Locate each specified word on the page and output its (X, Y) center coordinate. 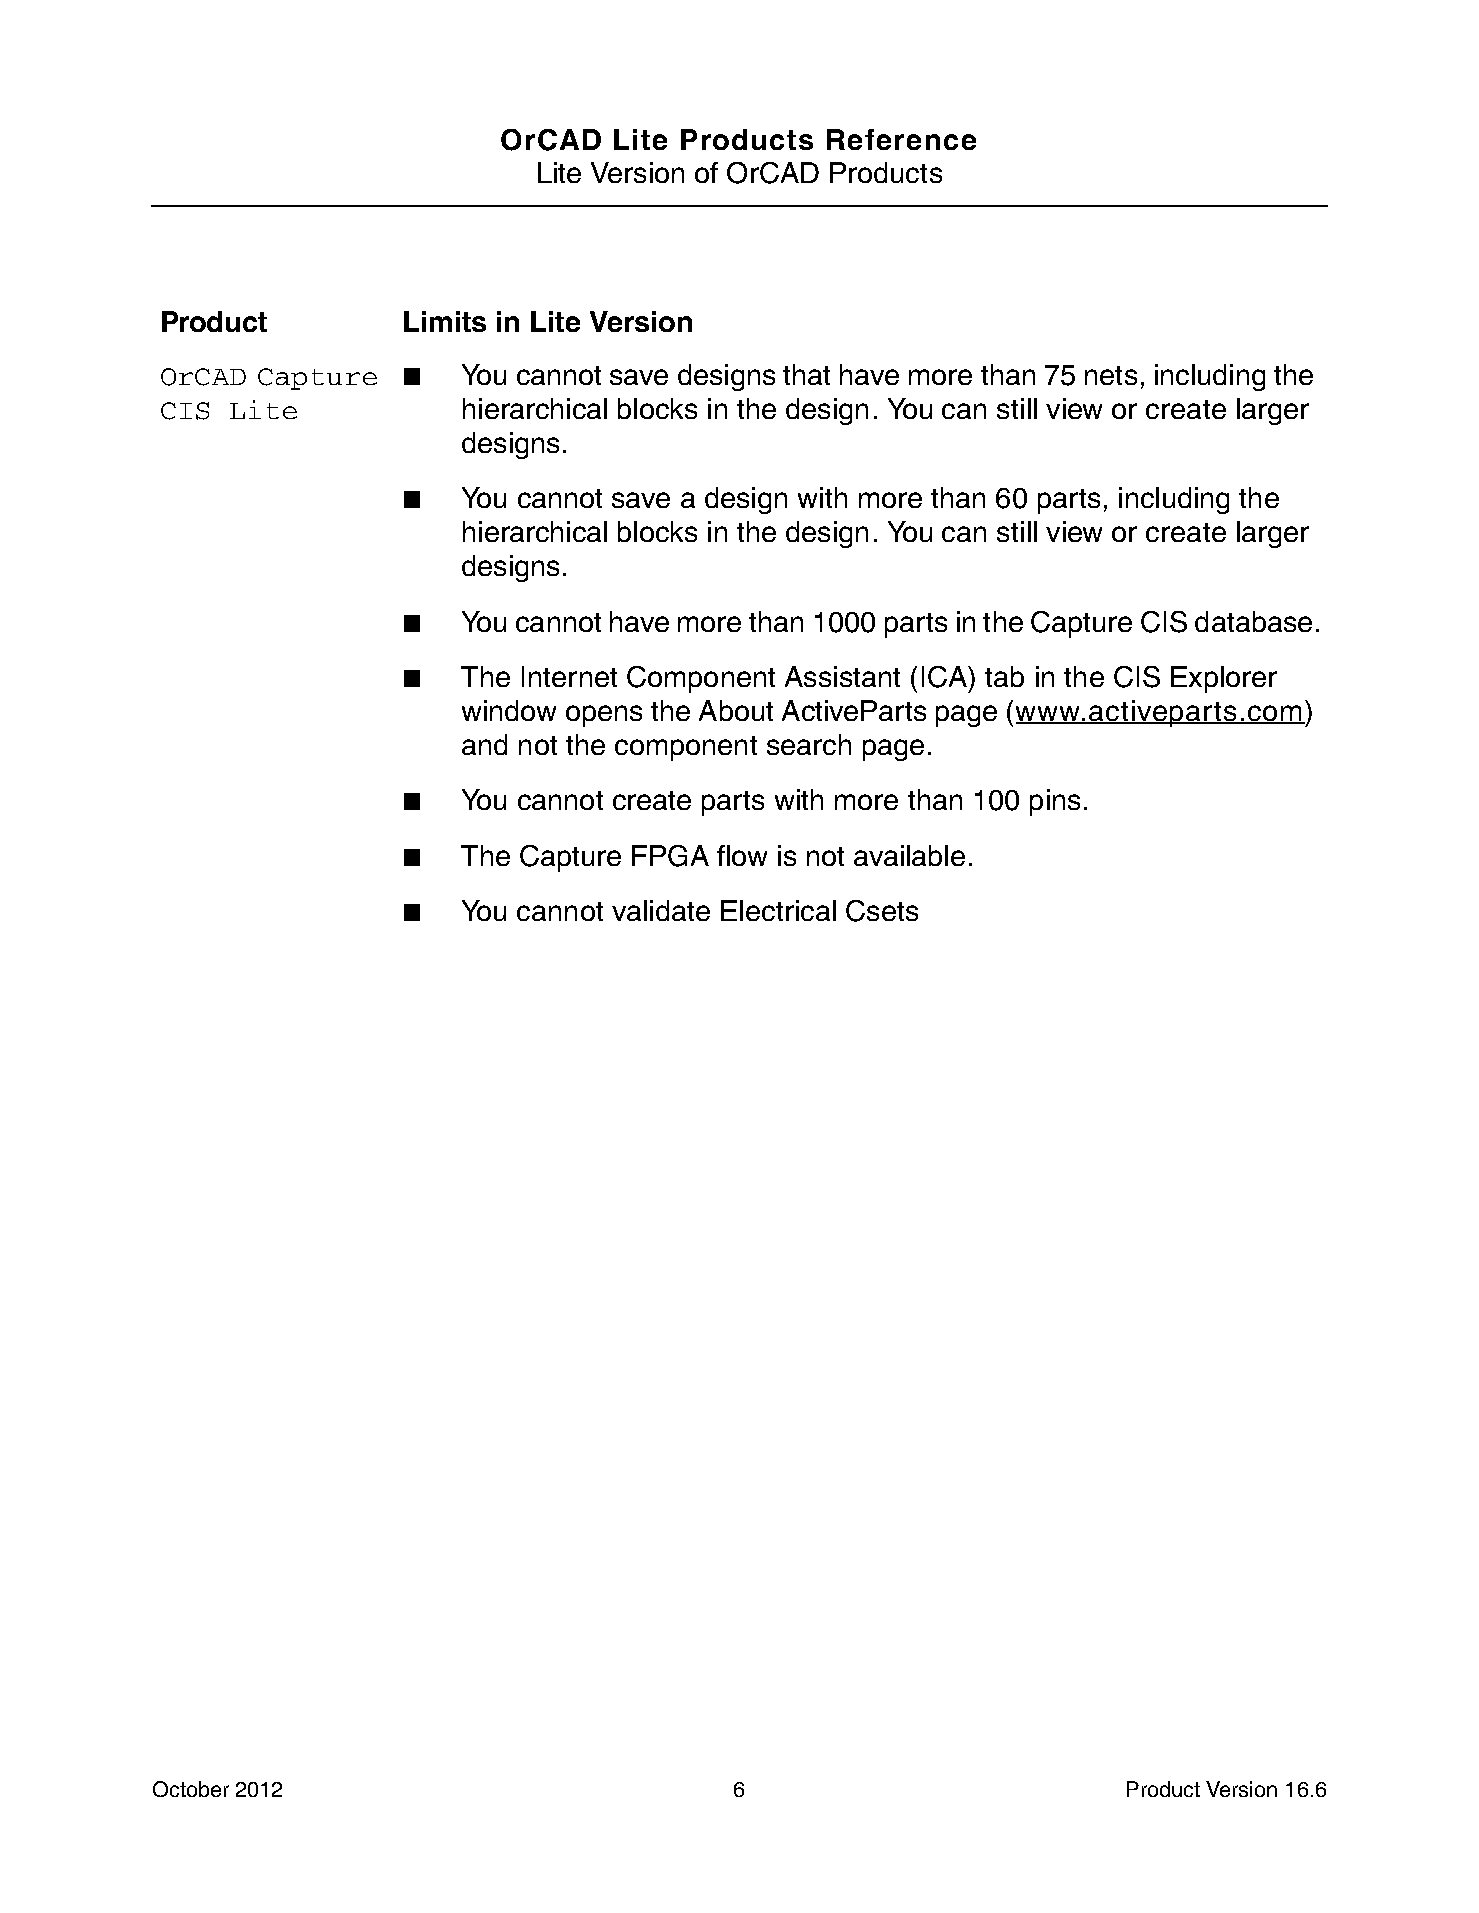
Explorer (1224, 679)
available (909, 855)
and (484, 744)
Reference (901, 139)
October (191, 1789)
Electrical (778, 910)
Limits (445, 321)
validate (661, 910)
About (736, 710)
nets (1111, 375)
